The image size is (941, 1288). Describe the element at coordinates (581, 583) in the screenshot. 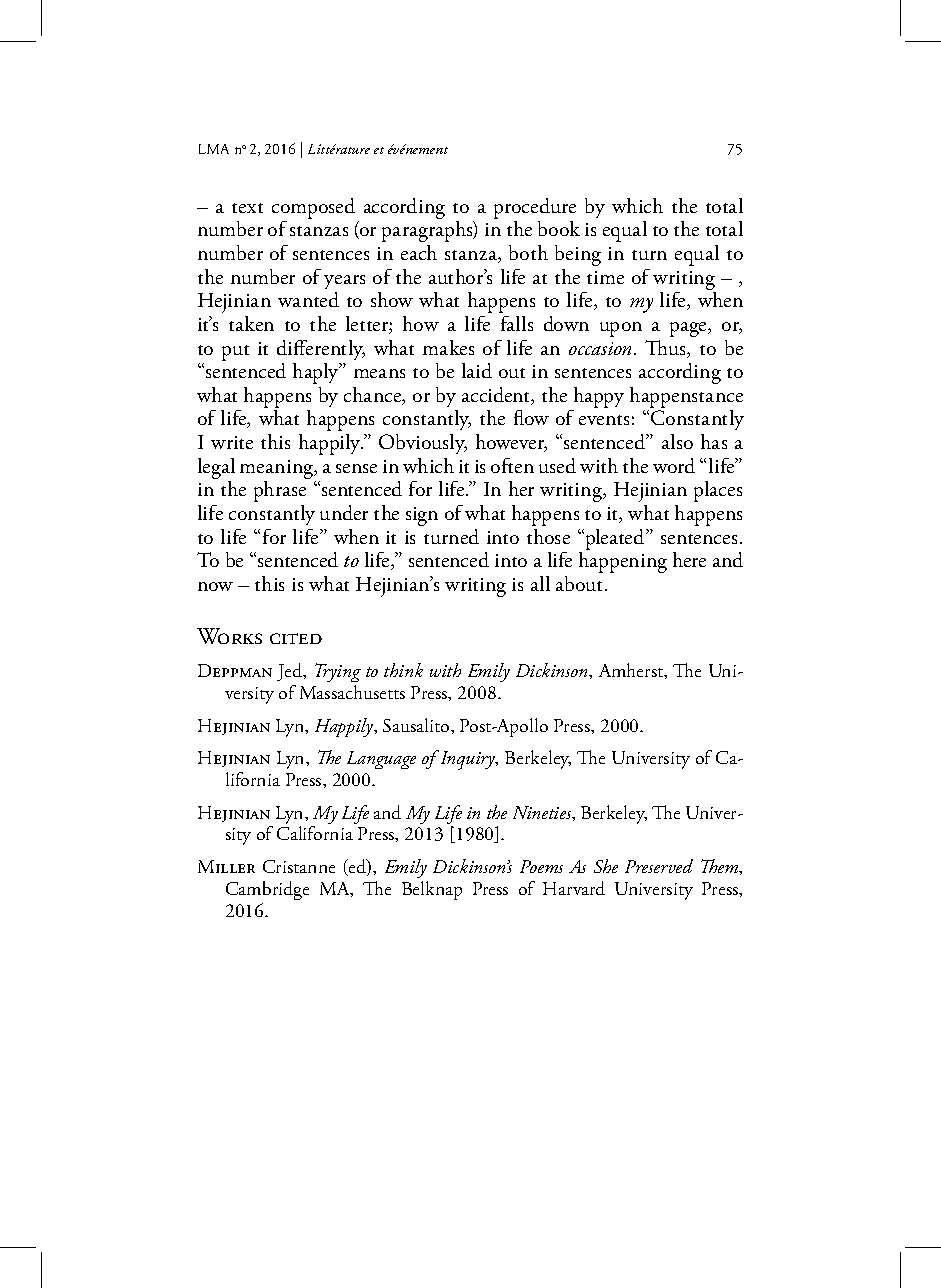

I see `about` at that location.
